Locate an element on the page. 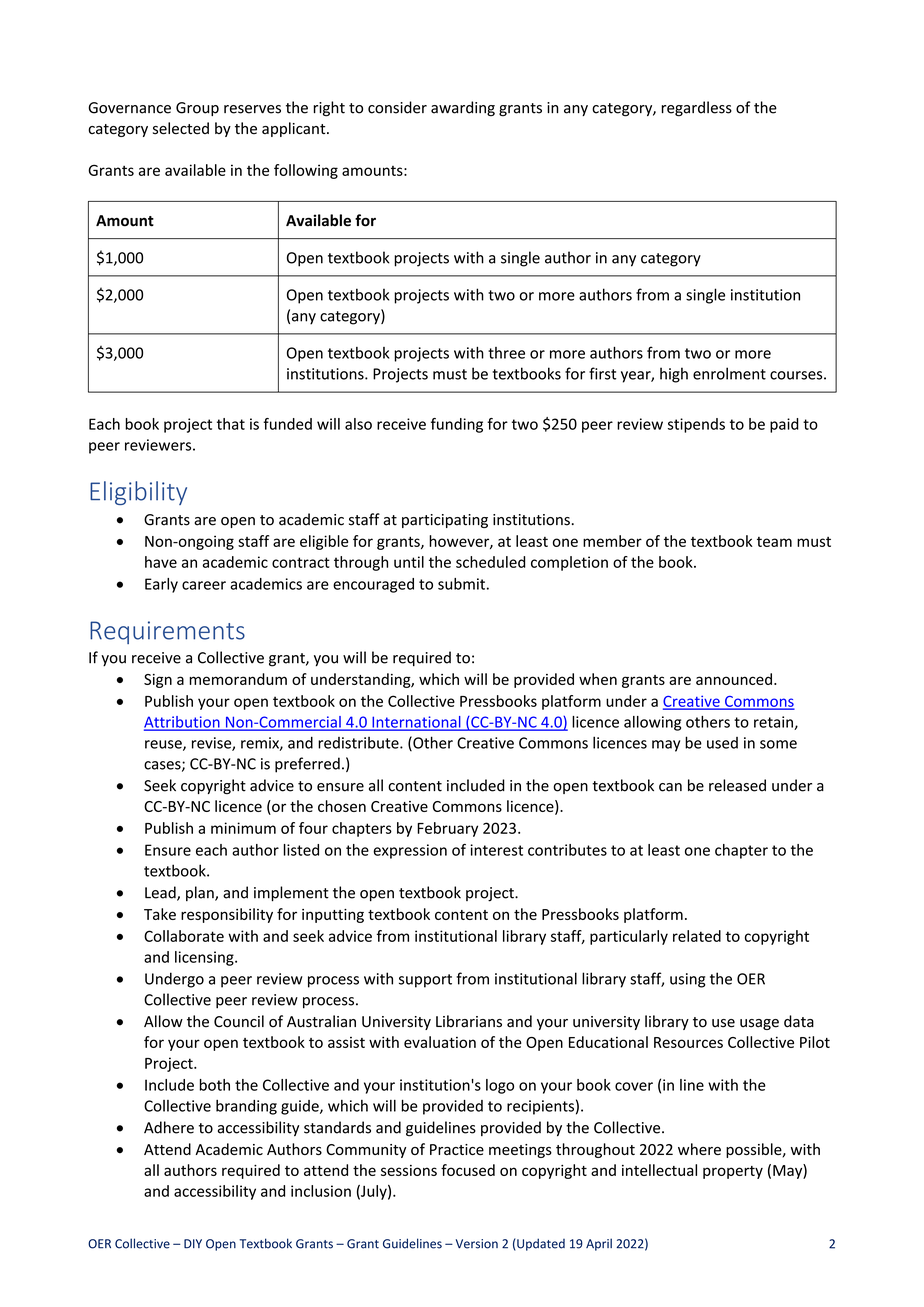 This document has height=1307, width=924. Eligibility is located at coordinates (138, 493).
